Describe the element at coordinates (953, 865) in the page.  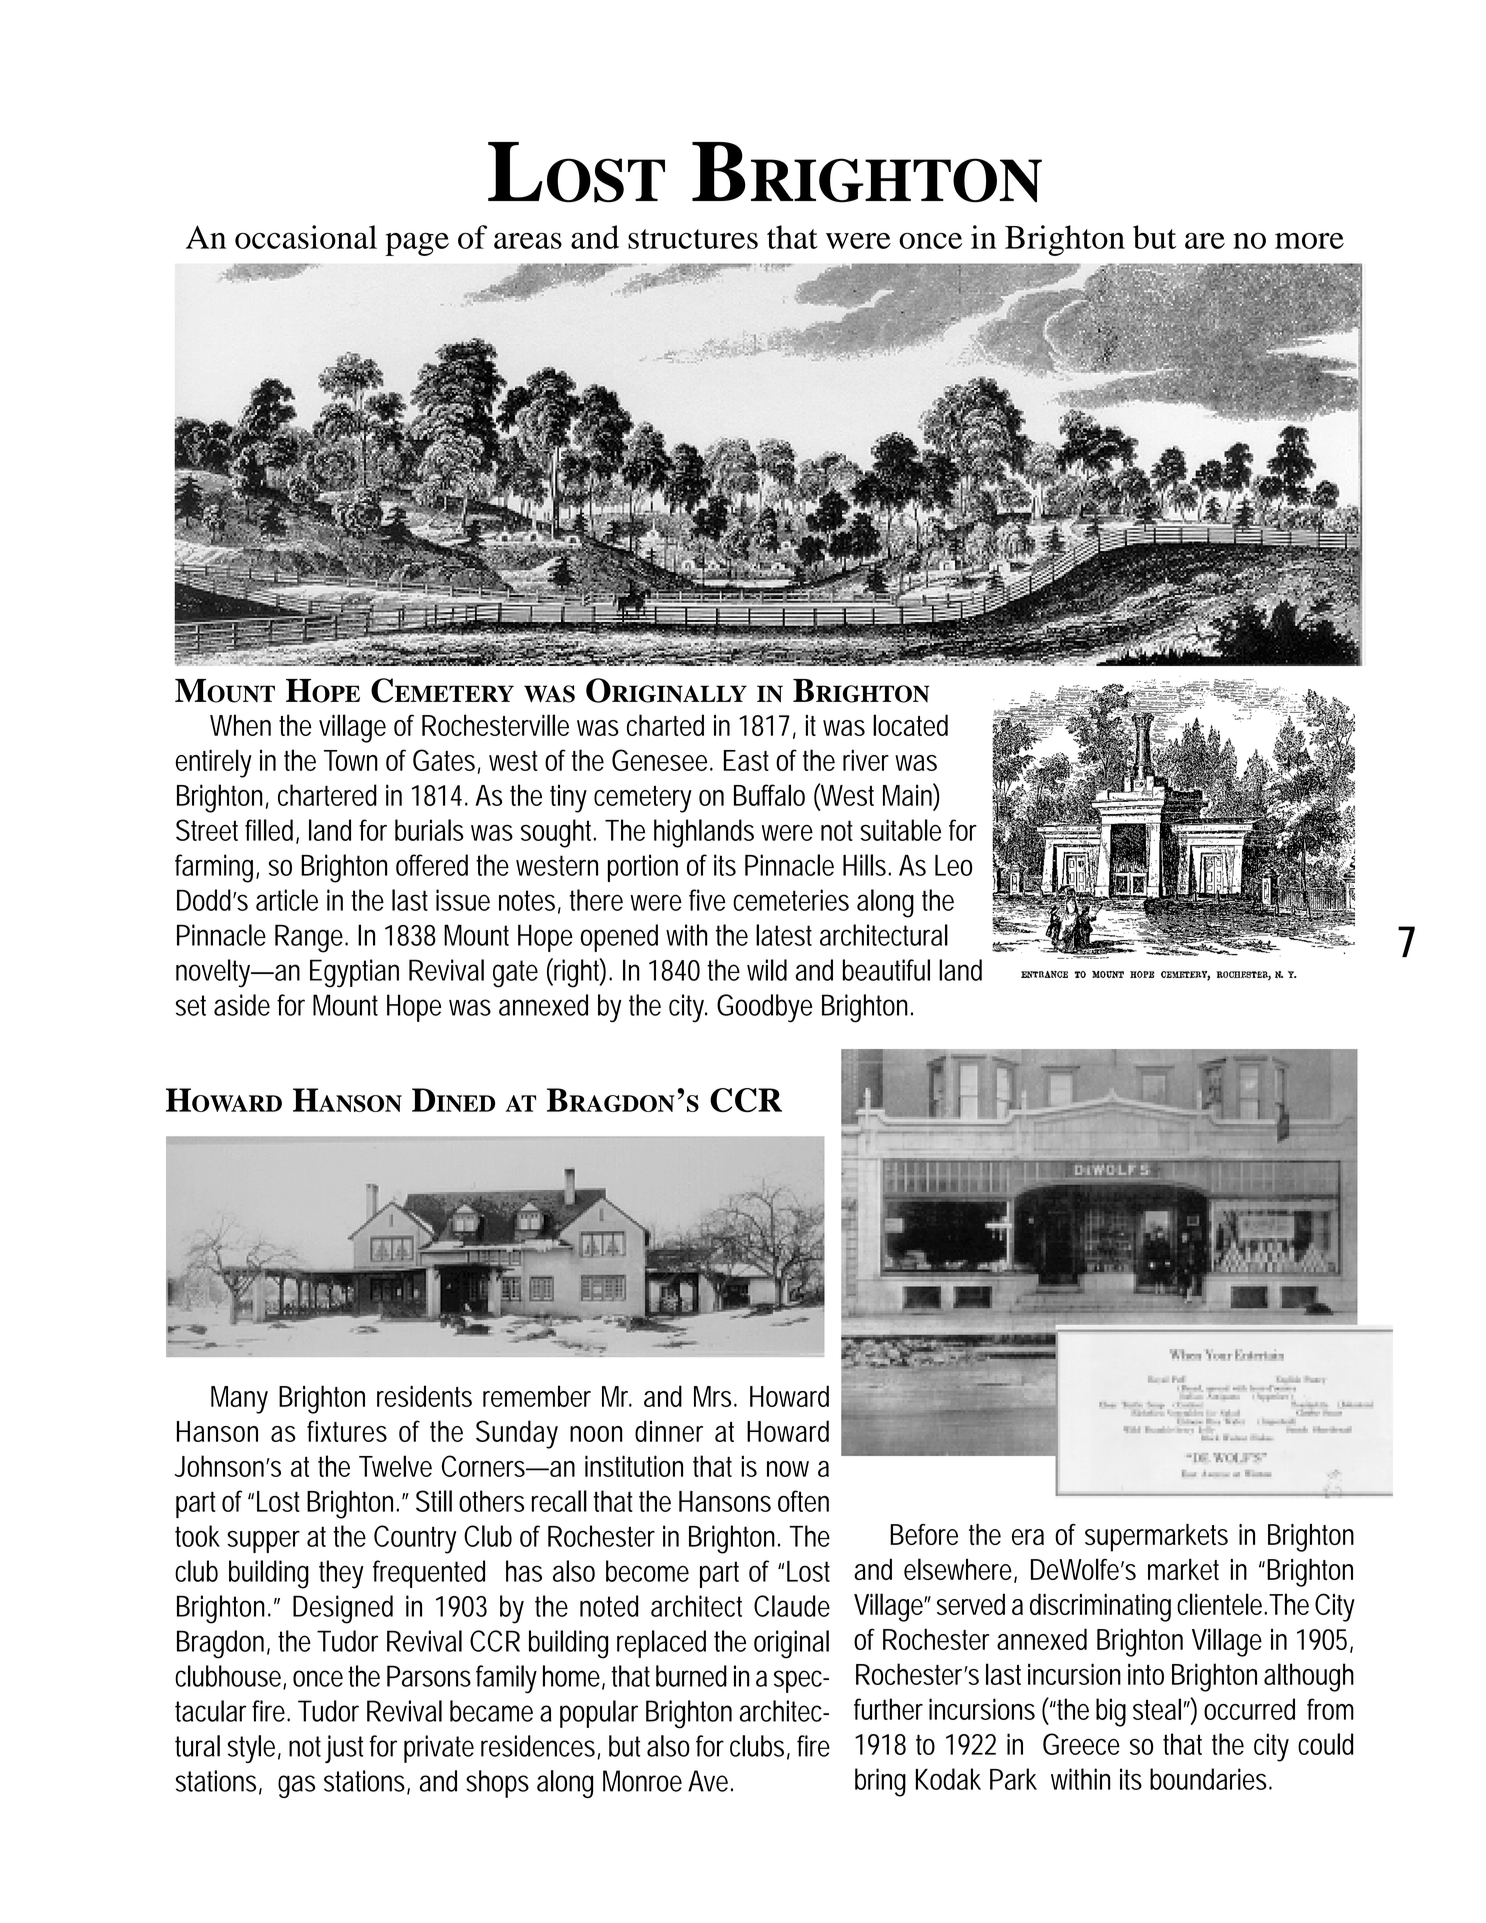
I see `Leo` at that location.
